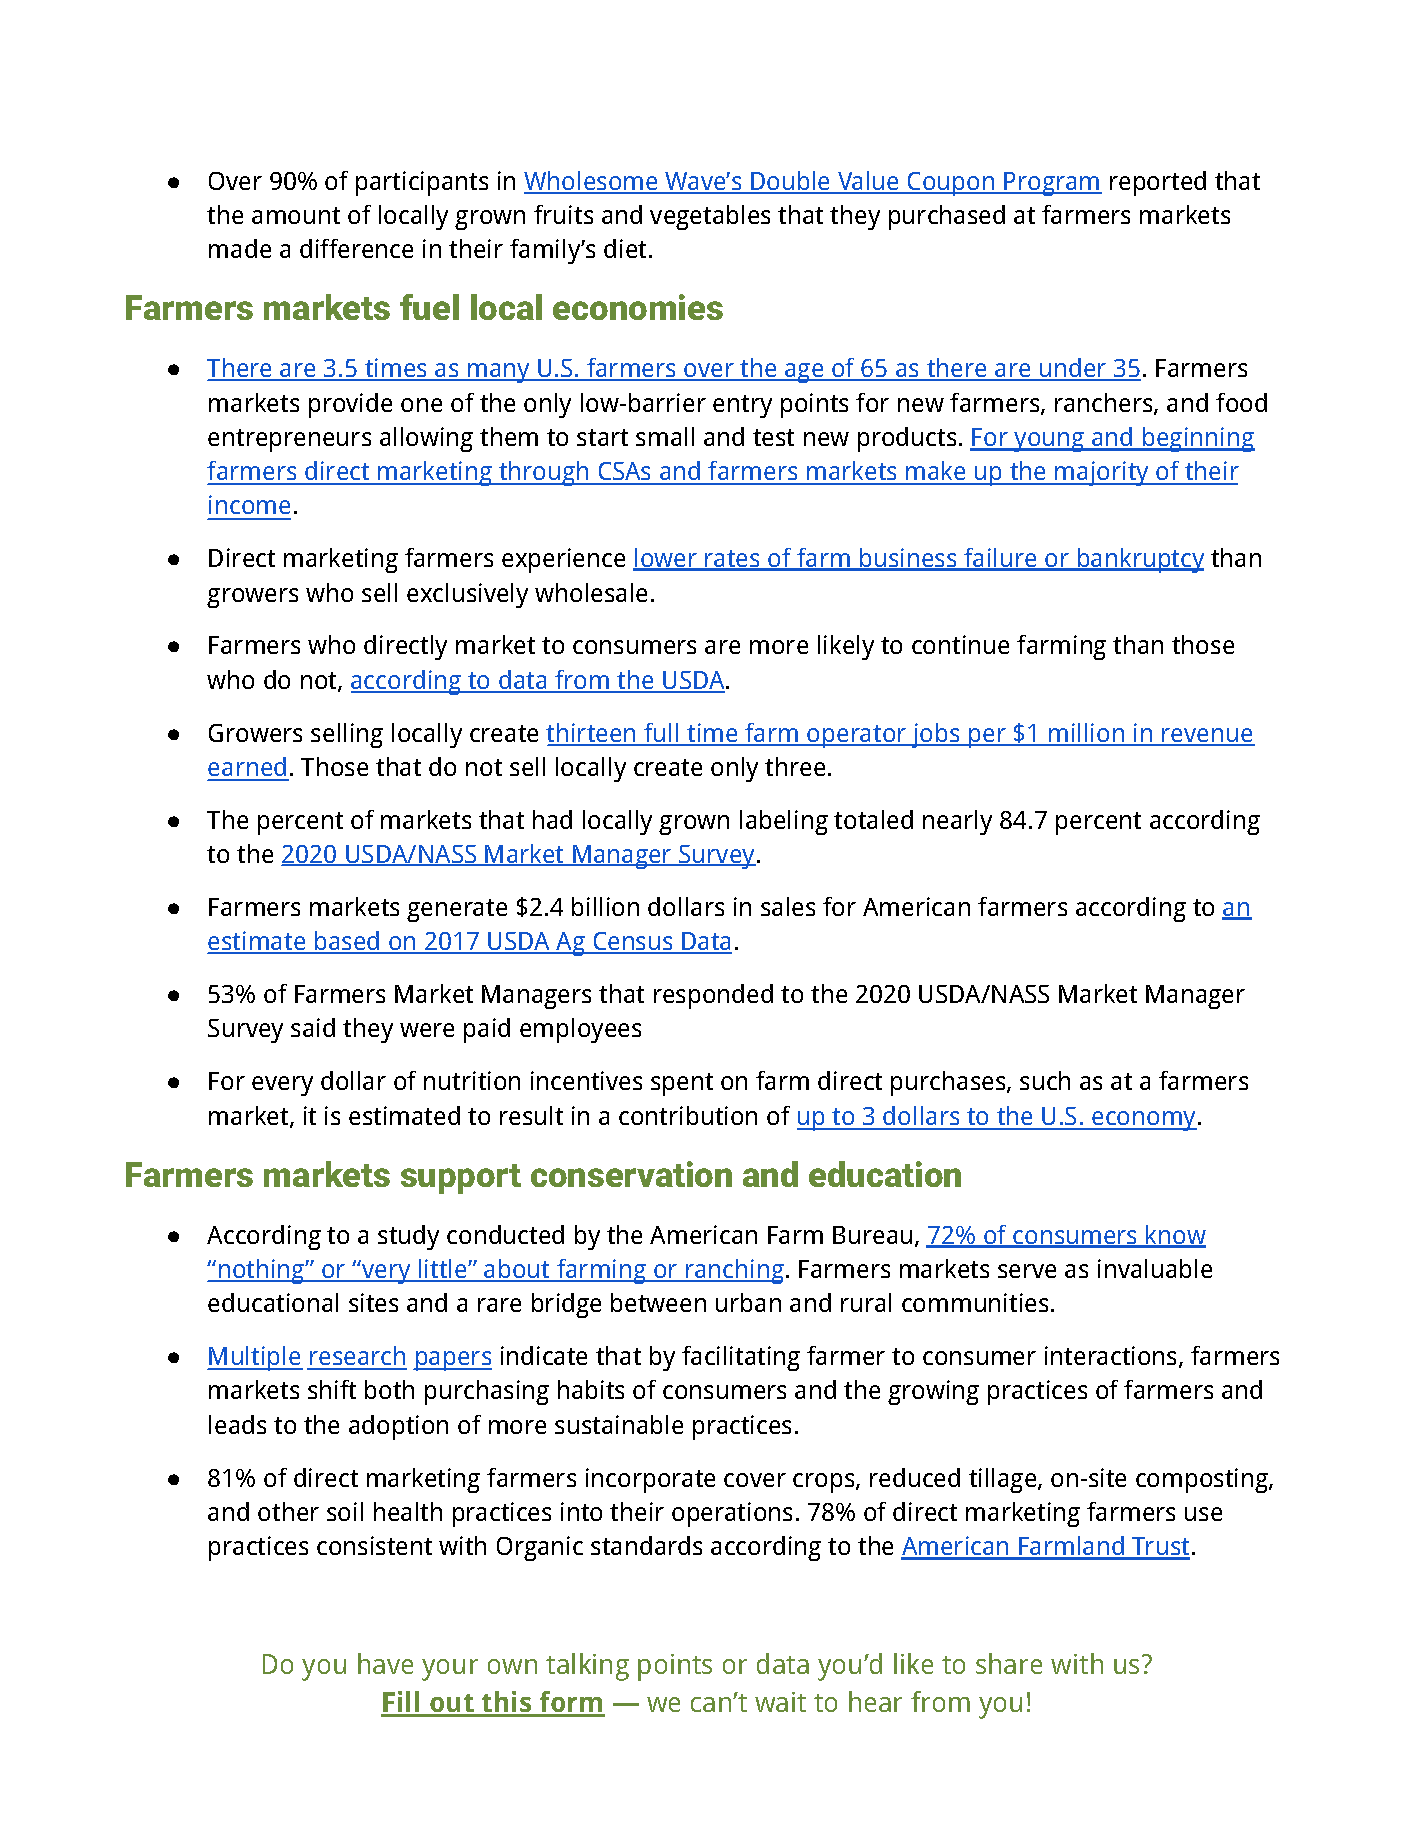 The width and height of the image is (1414, 1830). Describe the element at coordinates (788, 906) in the image. I see `sales` at that location.
